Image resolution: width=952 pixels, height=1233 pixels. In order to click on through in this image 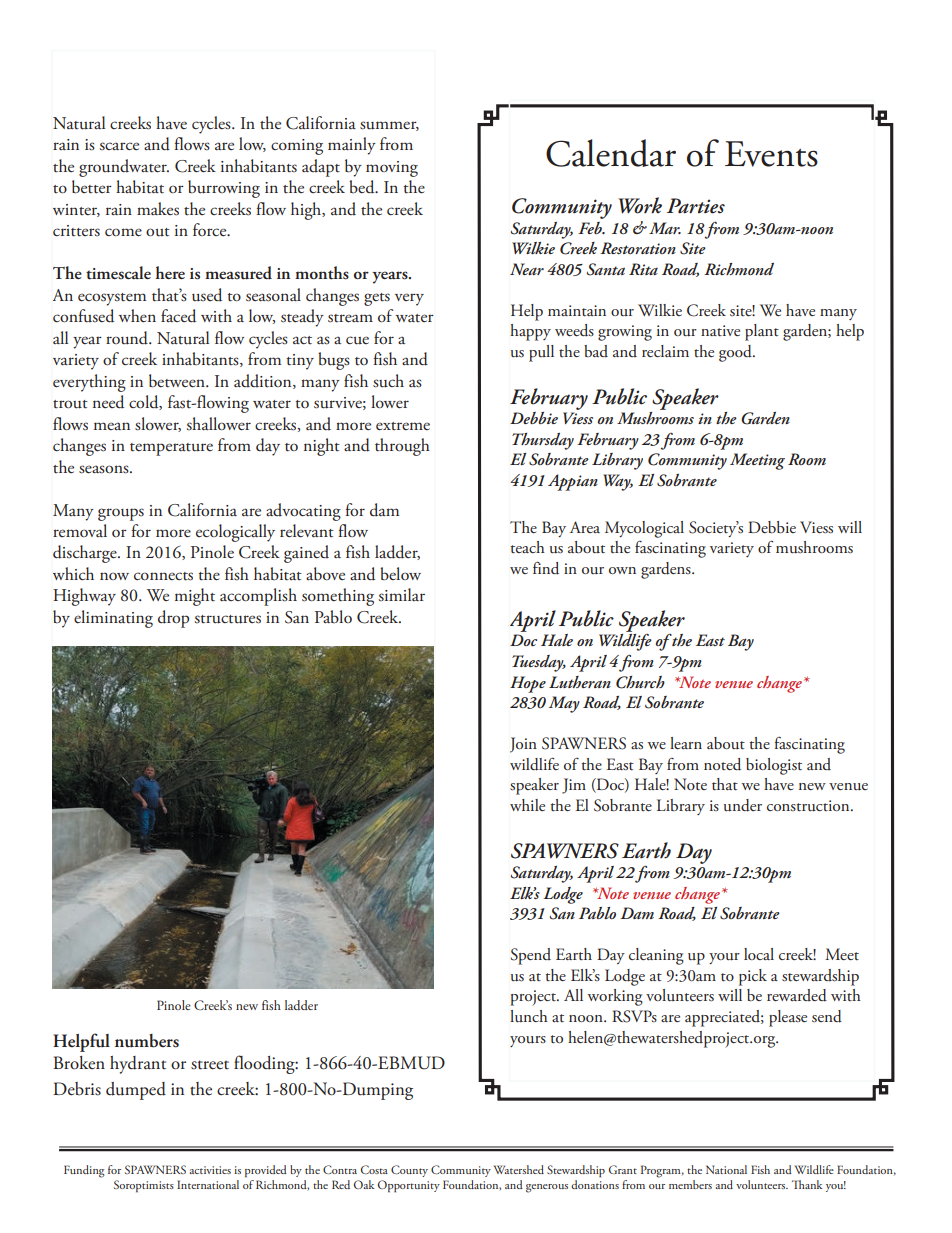, I will do `click(402, 447)`.
